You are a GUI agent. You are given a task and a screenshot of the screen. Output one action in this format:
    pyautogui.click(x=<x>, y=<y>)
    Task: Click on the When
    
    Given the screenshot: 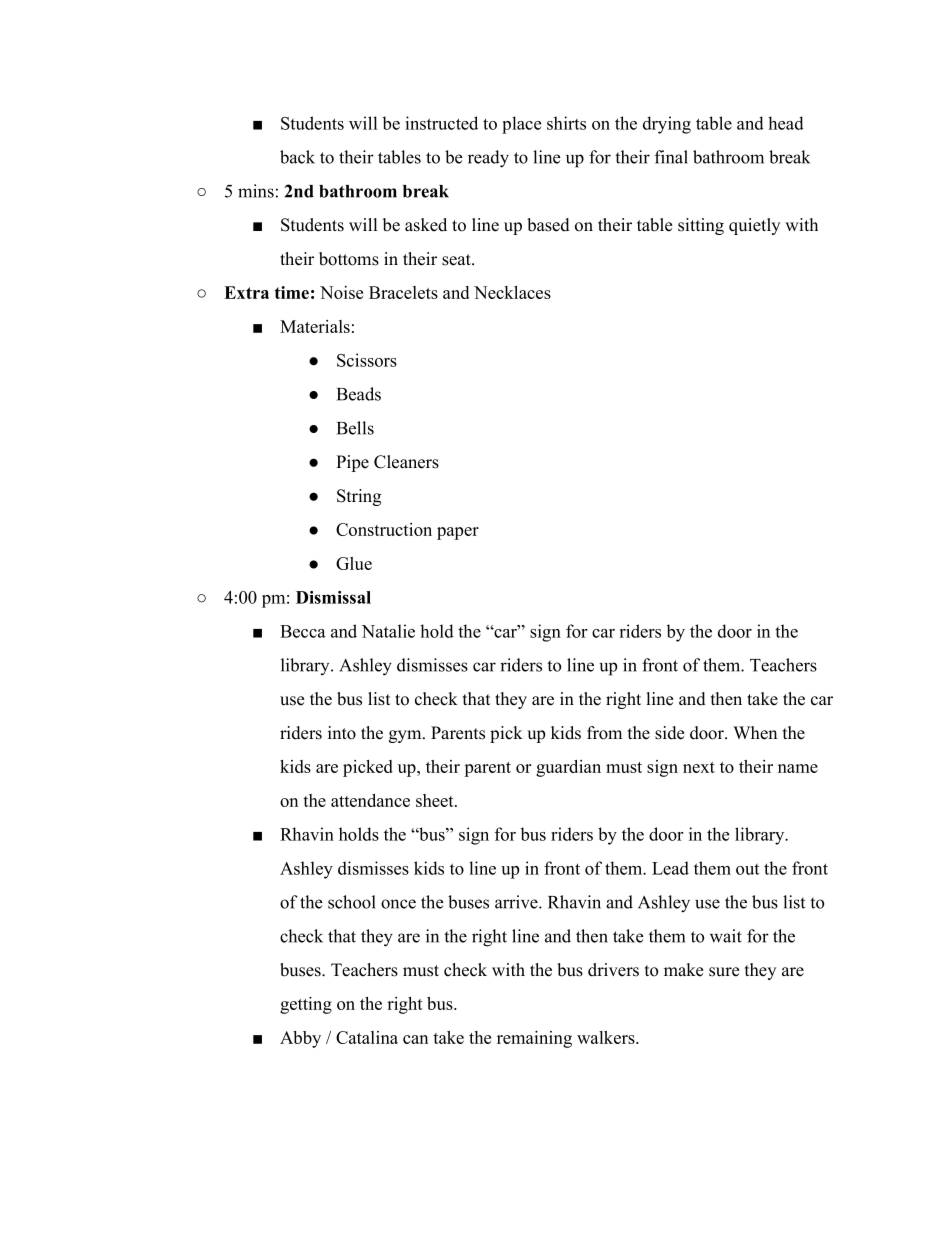 What is the action you would take?
    pyautogui.click(x=755, y=733)
